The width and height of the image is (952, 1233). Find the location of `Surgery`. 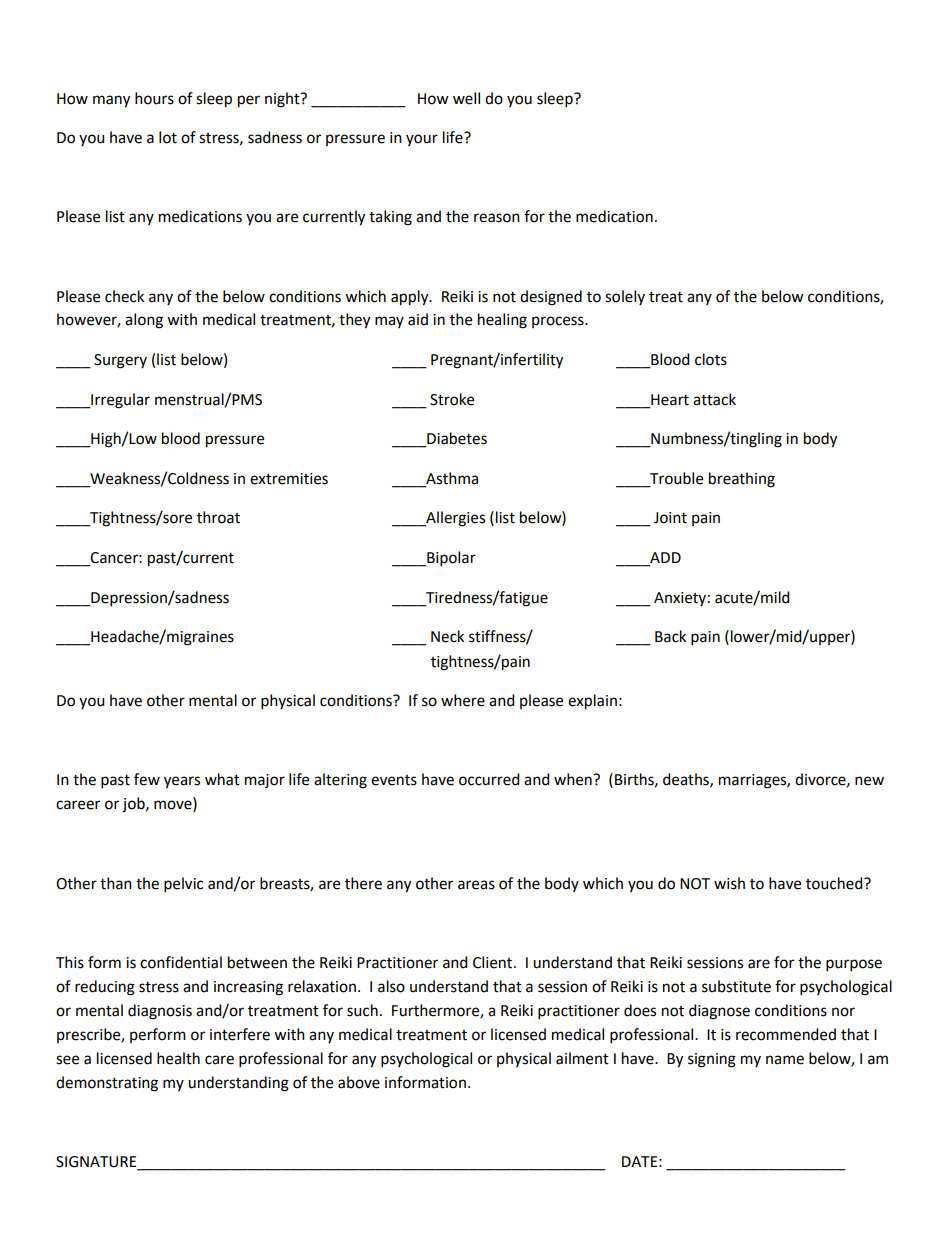

Surgery is located at coordinates (120, 361).
